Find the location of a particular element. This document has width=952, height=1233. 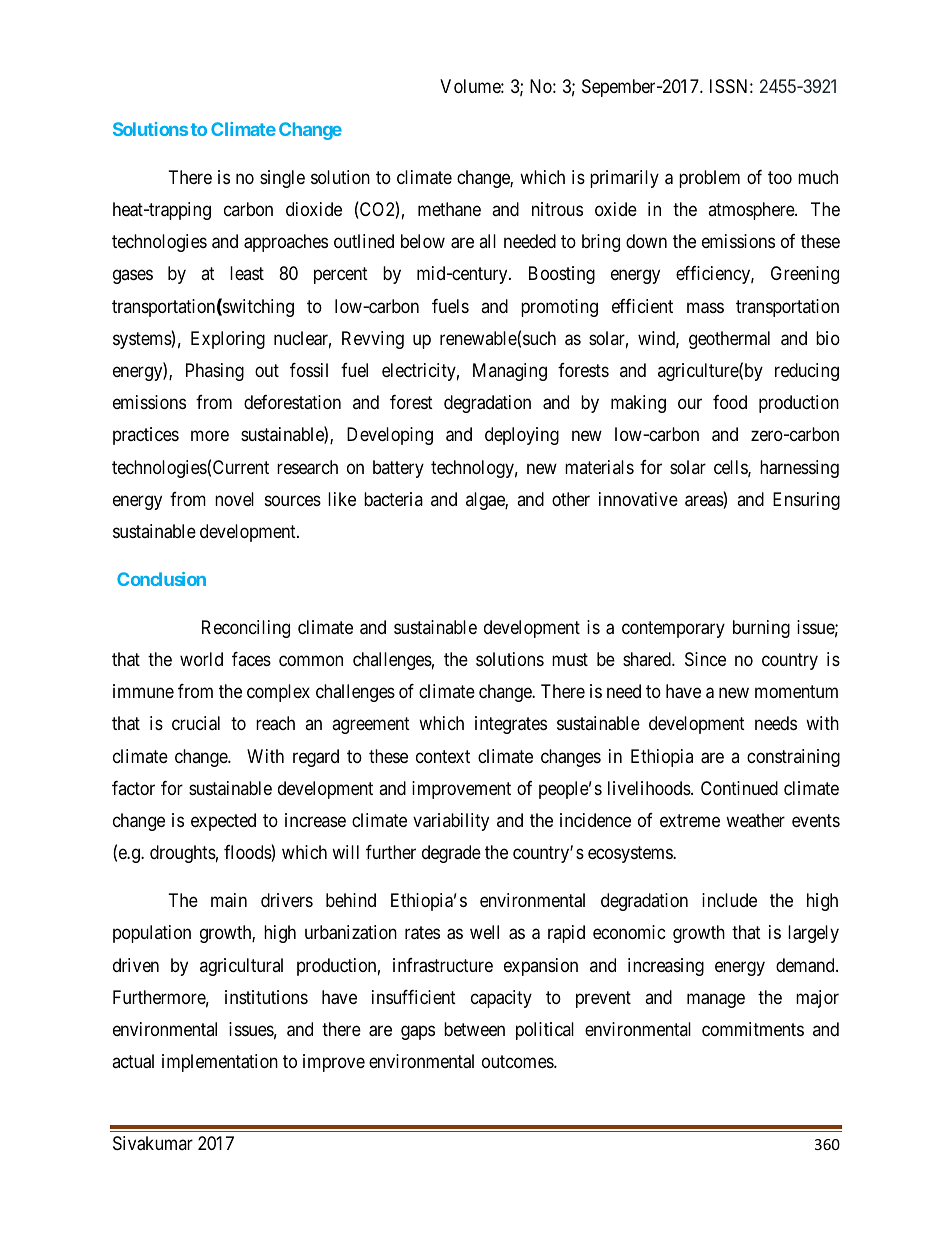

methane is located at coordinates (449, 209).
